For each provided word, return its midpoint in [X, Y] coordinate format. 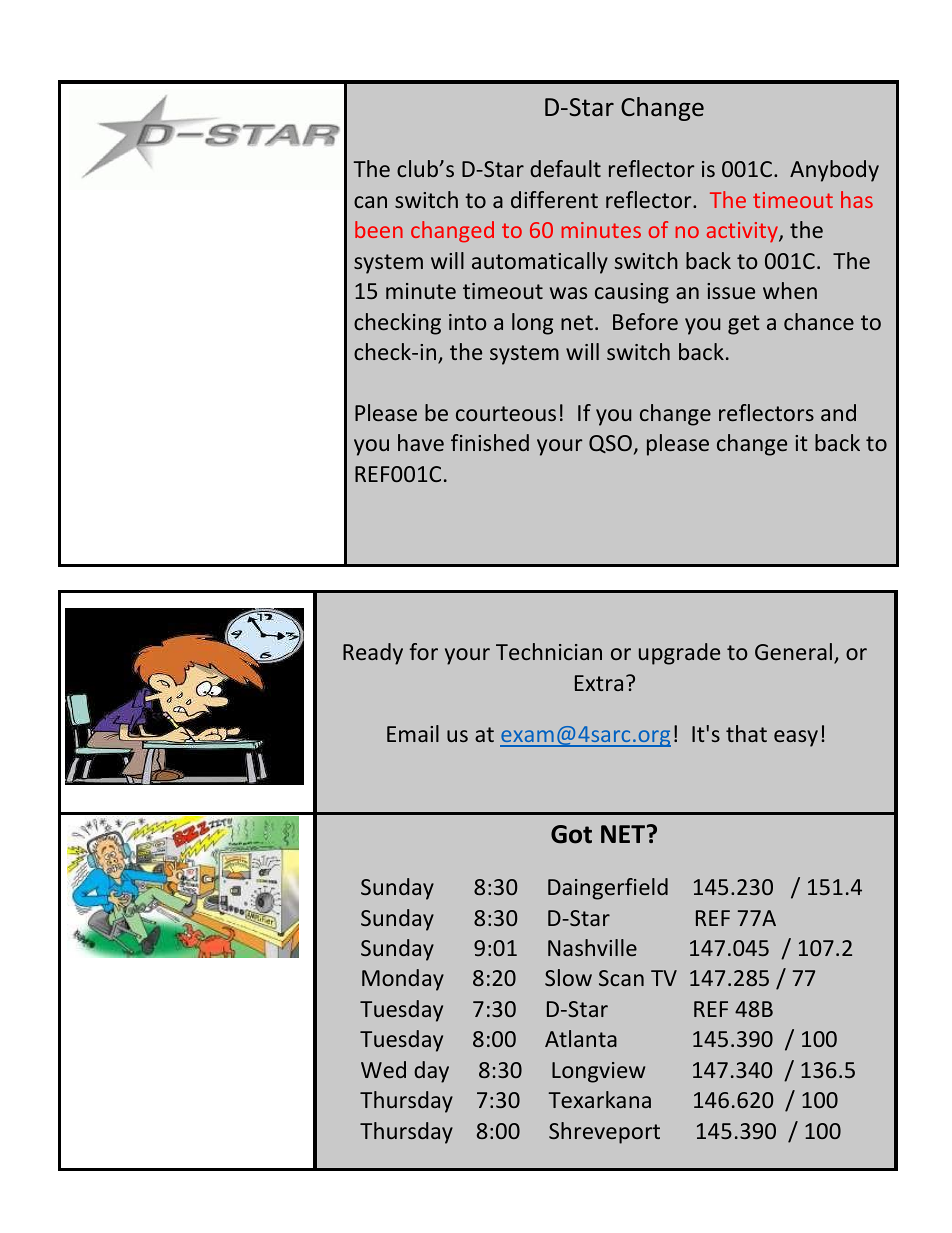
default [565, 168]
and [838, 412]
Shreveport [604, 1133]
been [379, 229]
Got [571, 834]
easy [796, 738]
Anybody [834, 171]
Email [413, 733]
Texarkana [599, 1099]
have [421, 442]
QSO [610, 444]
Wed [383, 1069]
